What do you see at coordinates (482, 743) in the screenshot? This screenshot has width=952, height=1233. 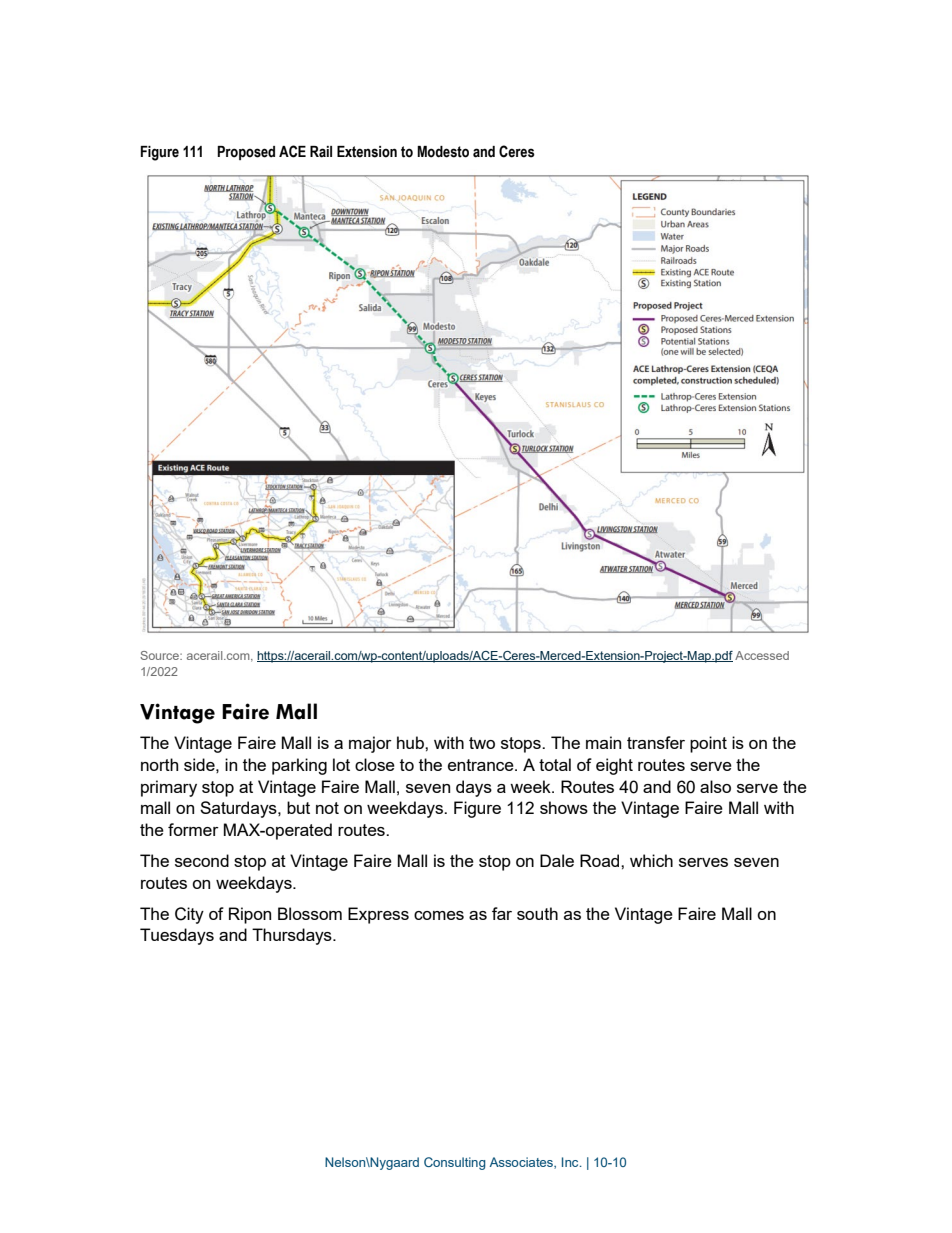 I see `two` at bounding box center [482, 743].
